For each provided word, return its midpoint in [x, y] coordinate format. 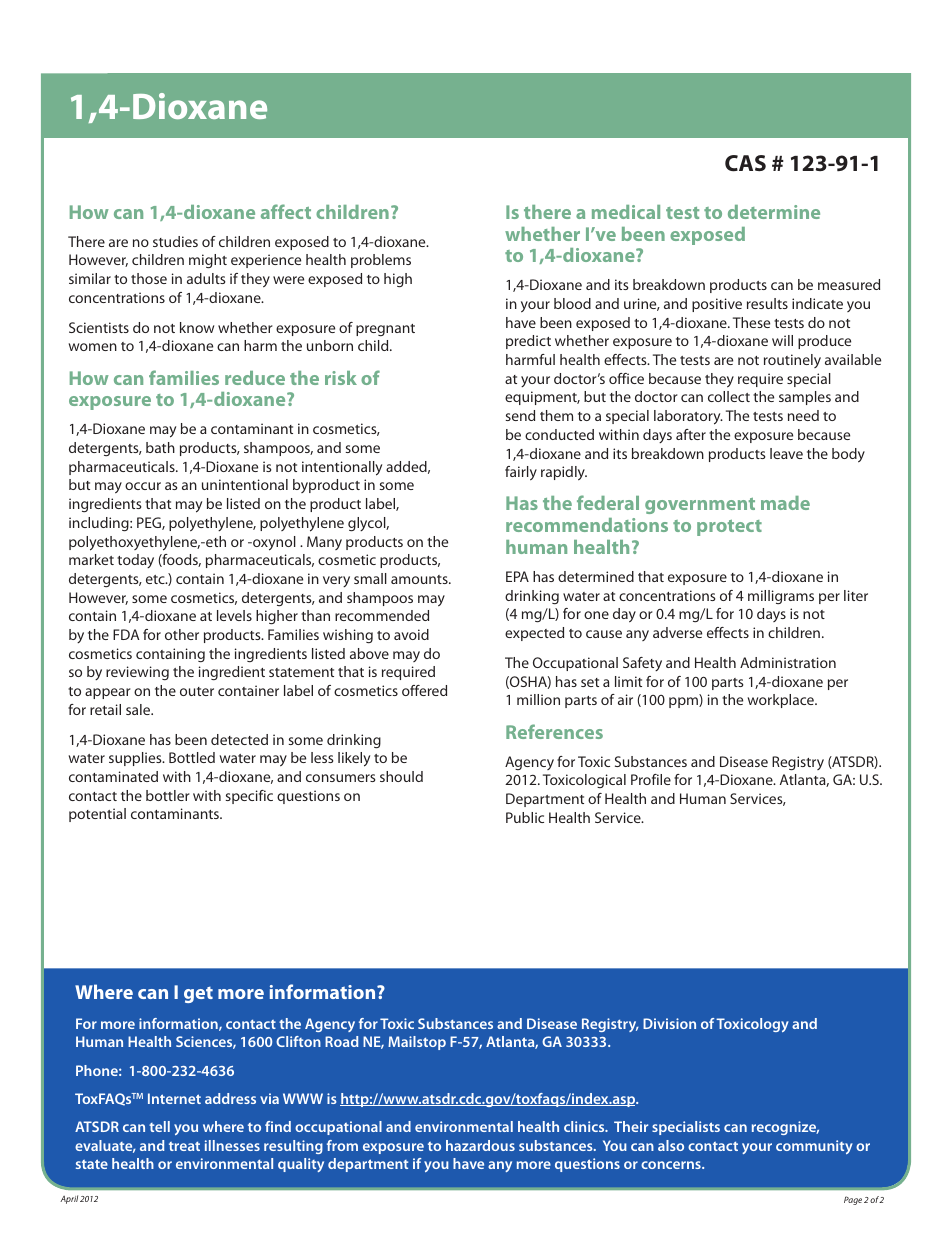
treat [184, 1146]
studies [175, 241]
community [814, 1147]
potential [97, 815]
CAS [745, 163]
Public [525, 817]
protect [729, 528]
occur [143, 486]
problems [381, 261]
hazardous [480, 1145]
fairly [521, 473]
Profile [651, 779]
